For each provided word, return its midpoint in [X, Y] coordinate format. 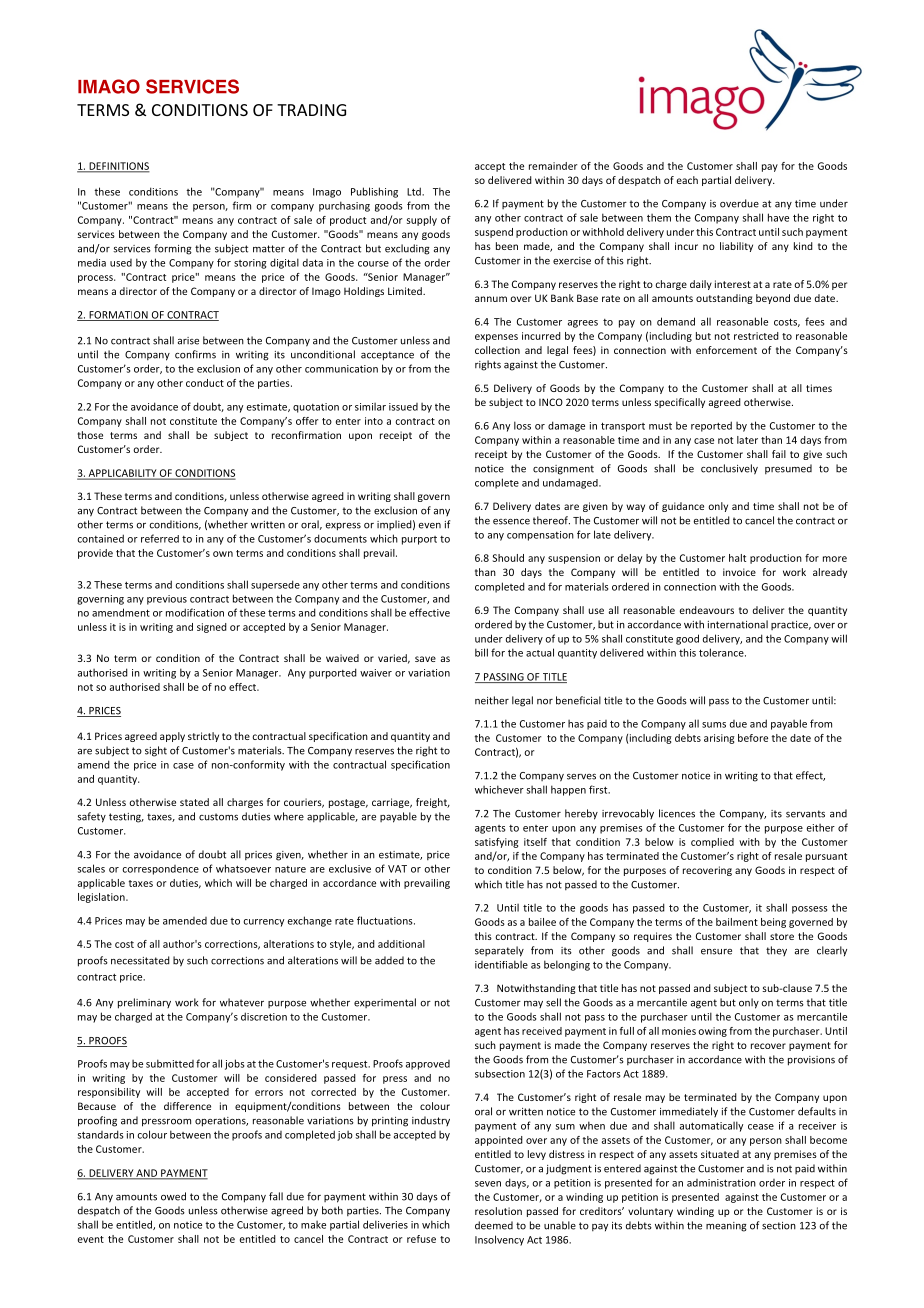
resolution [498, 1211]
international [738, 624]
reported [711, 426]
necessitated [140, 960]
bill [481, 652]
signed [212, 628]
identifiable [501, 964]
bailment [737, 922]
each [687, 180]
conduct [205, 383]
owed [173, 1196]
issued [403, 407]
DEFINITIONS [118, 167]
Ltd [415, 191]
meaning [726, 1227]
